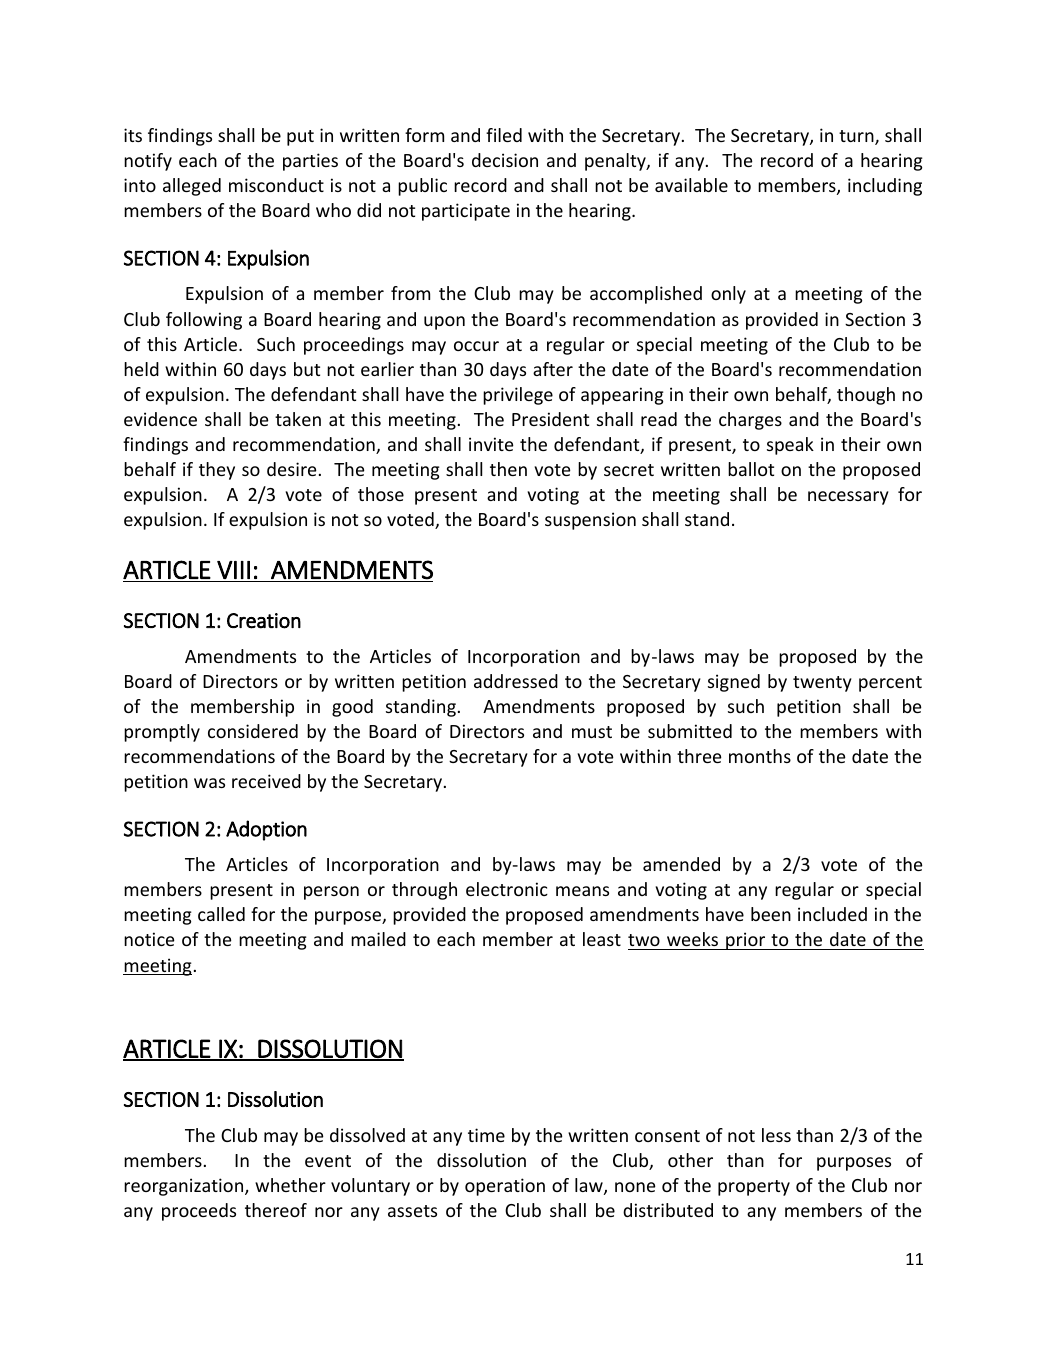  I want to click on addressed, so click(516, 681).
